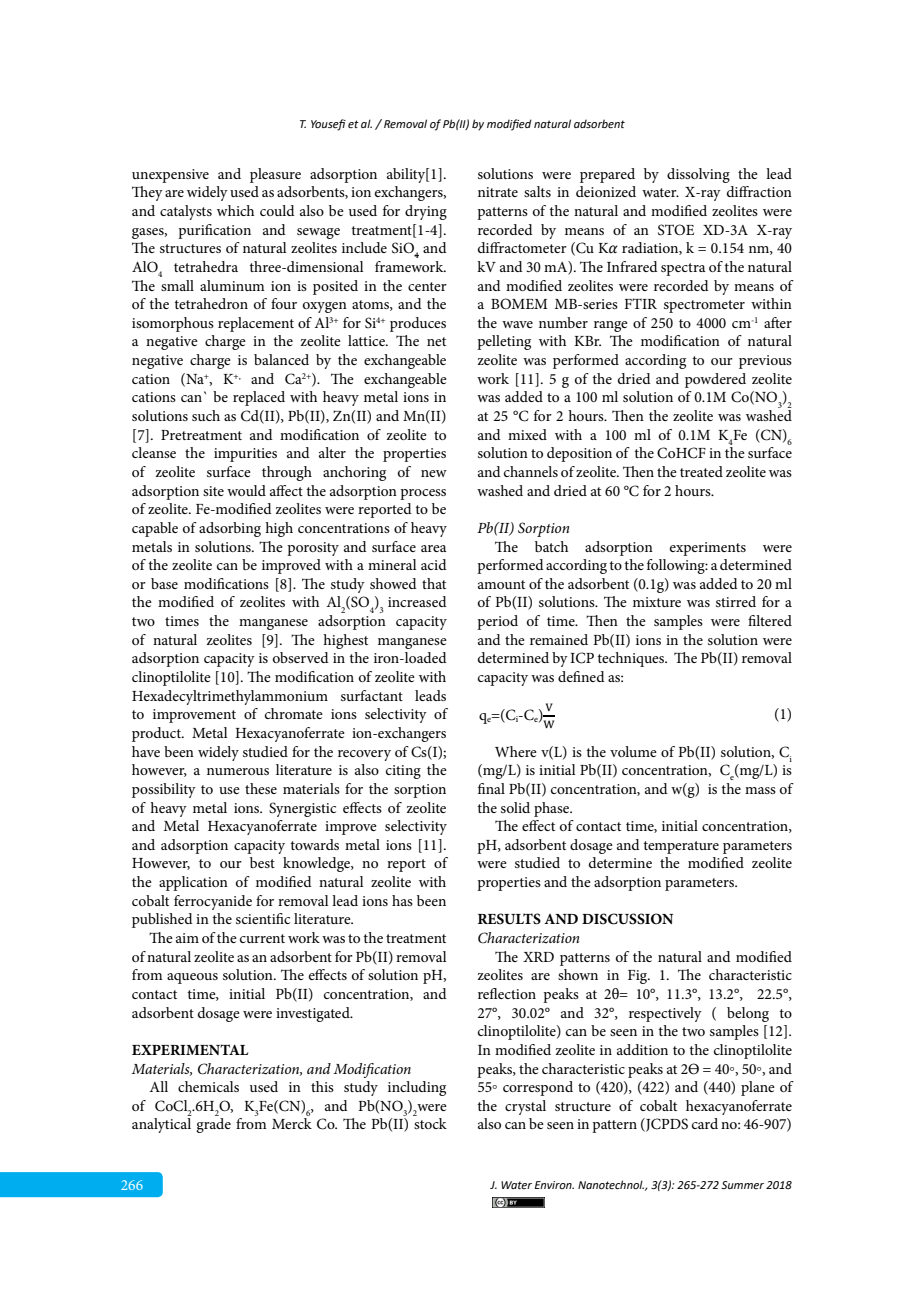  I want to click on catalysts, so click(186, 212).
